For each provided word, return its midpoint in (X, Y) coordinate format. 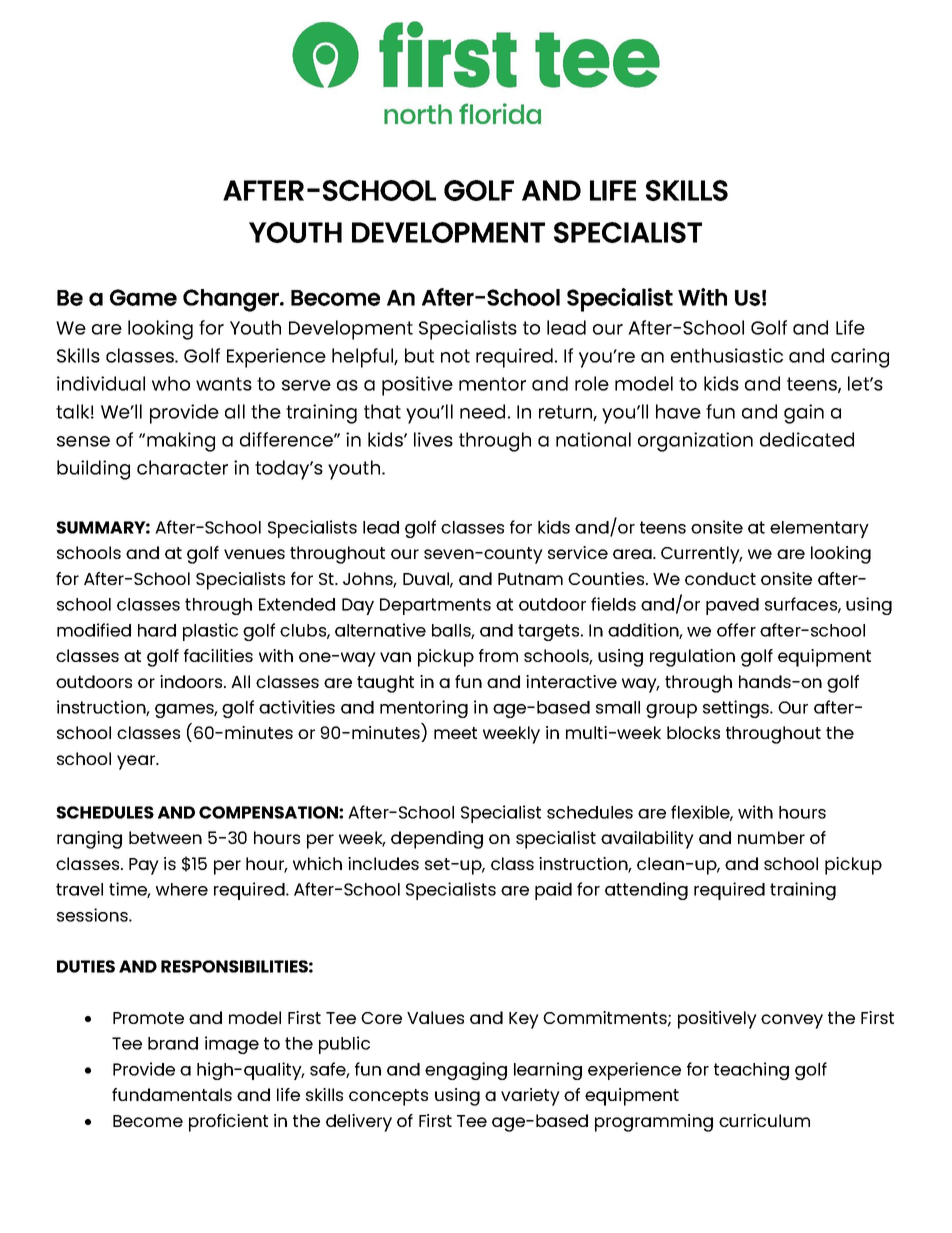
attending (646, 891)
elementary (819, 529)
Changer (232, 300)
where (182, 889)
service (578, 552)
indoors (192, 681)
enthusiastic (727, 355)
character (182, 467)
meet (455, 733)
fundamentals (172, 1094)
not (455, 356)
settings (737, 709)
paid (553, 891)
